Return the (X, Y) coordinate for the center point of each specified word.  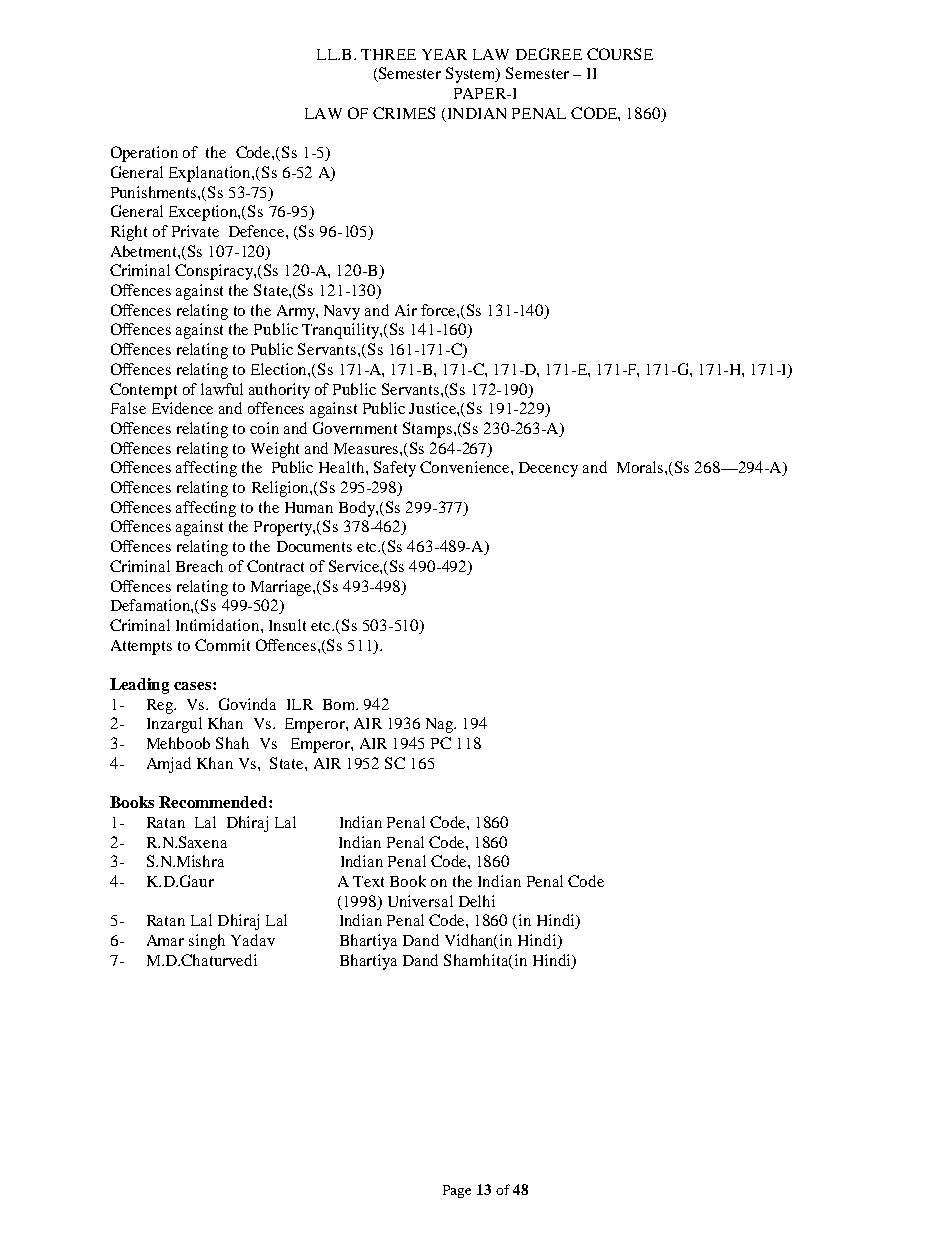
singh (207, 942)
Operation (144, 154)
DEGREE (549, 54)
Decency (548, 469)
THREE (388, 54)
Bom (340, 704)
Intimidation (219, 625)
